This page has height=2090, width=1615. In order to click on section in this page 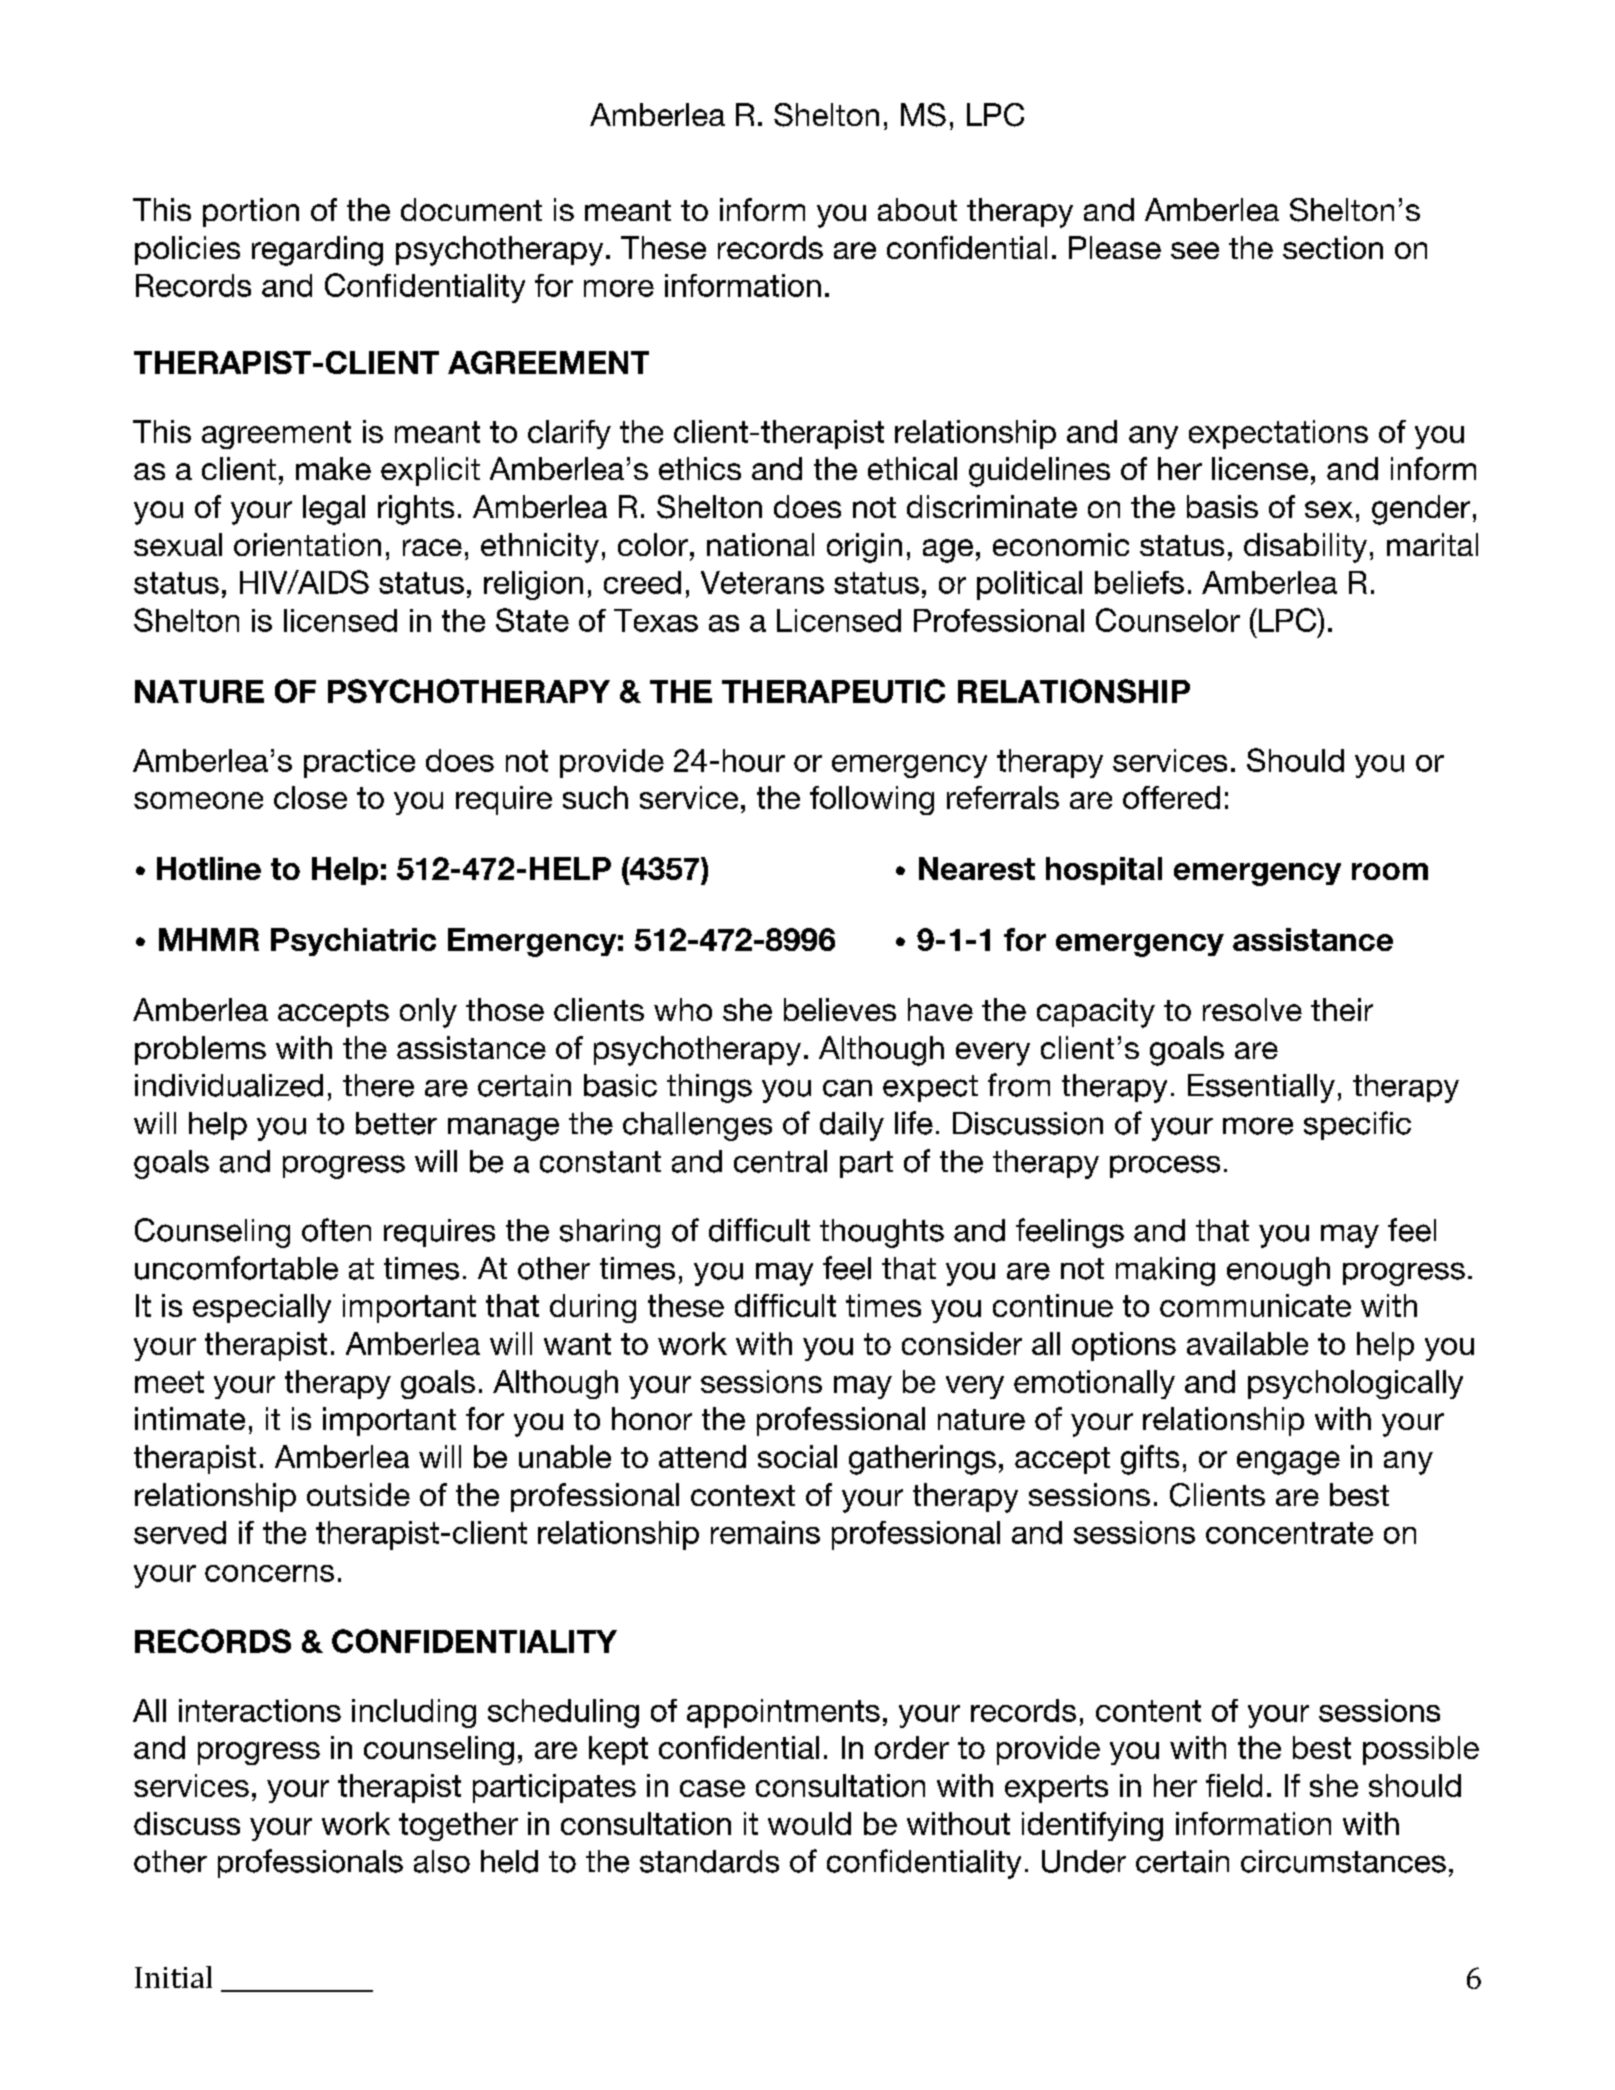, I will do `click(1333, 247)`.
